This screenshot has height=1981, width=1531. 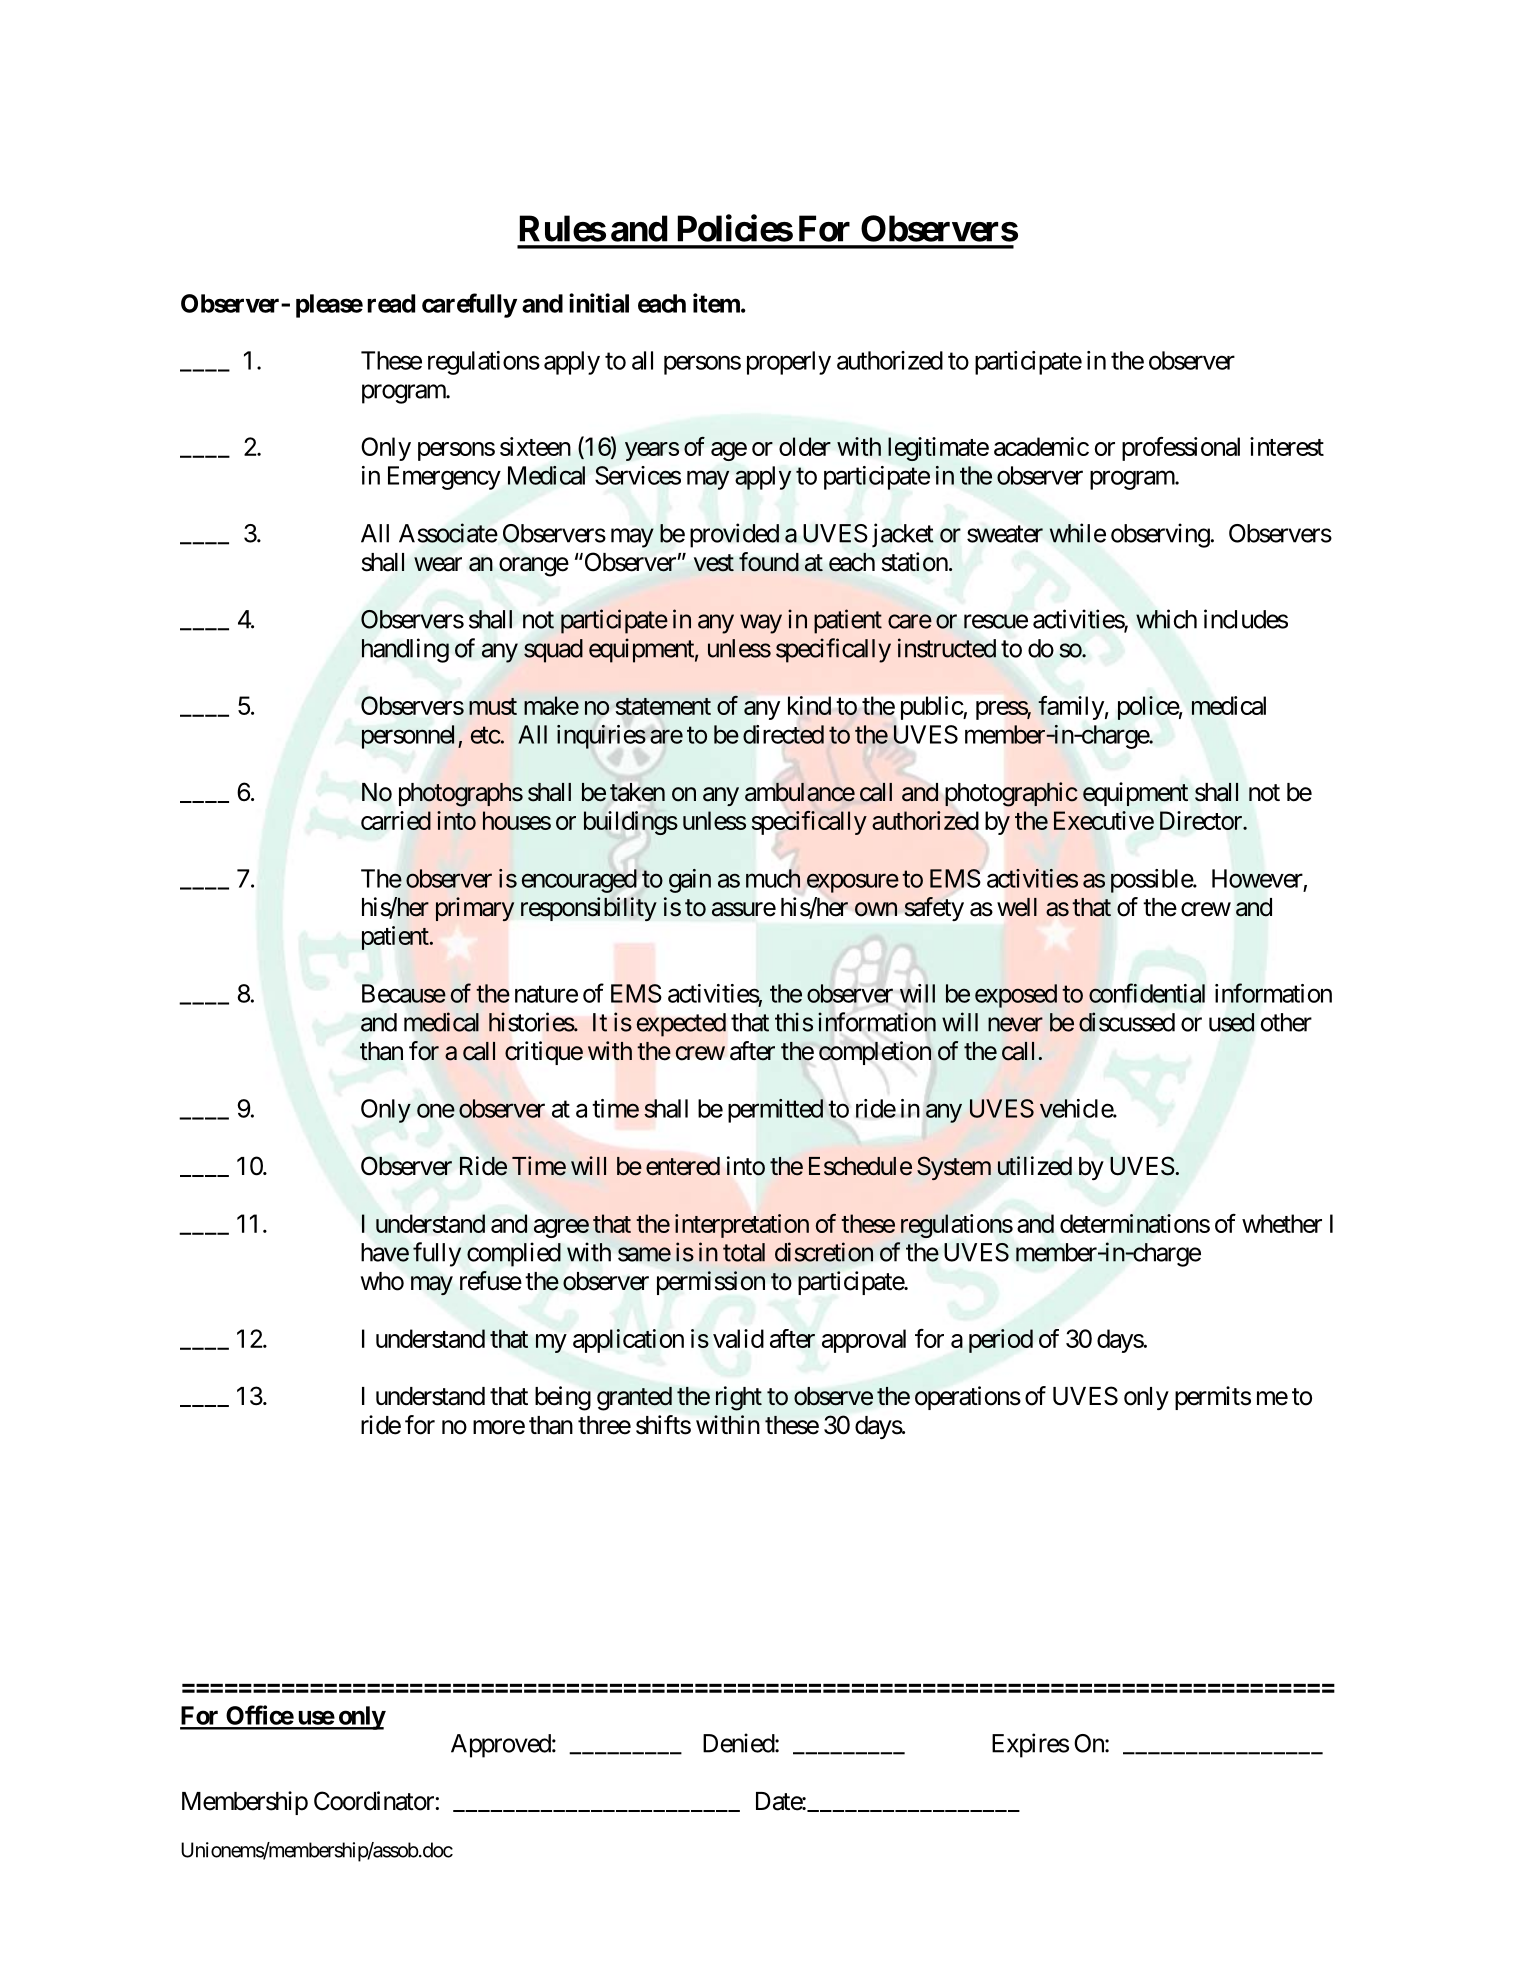 I want to click on whether, so click(x=1282, y=1223).
